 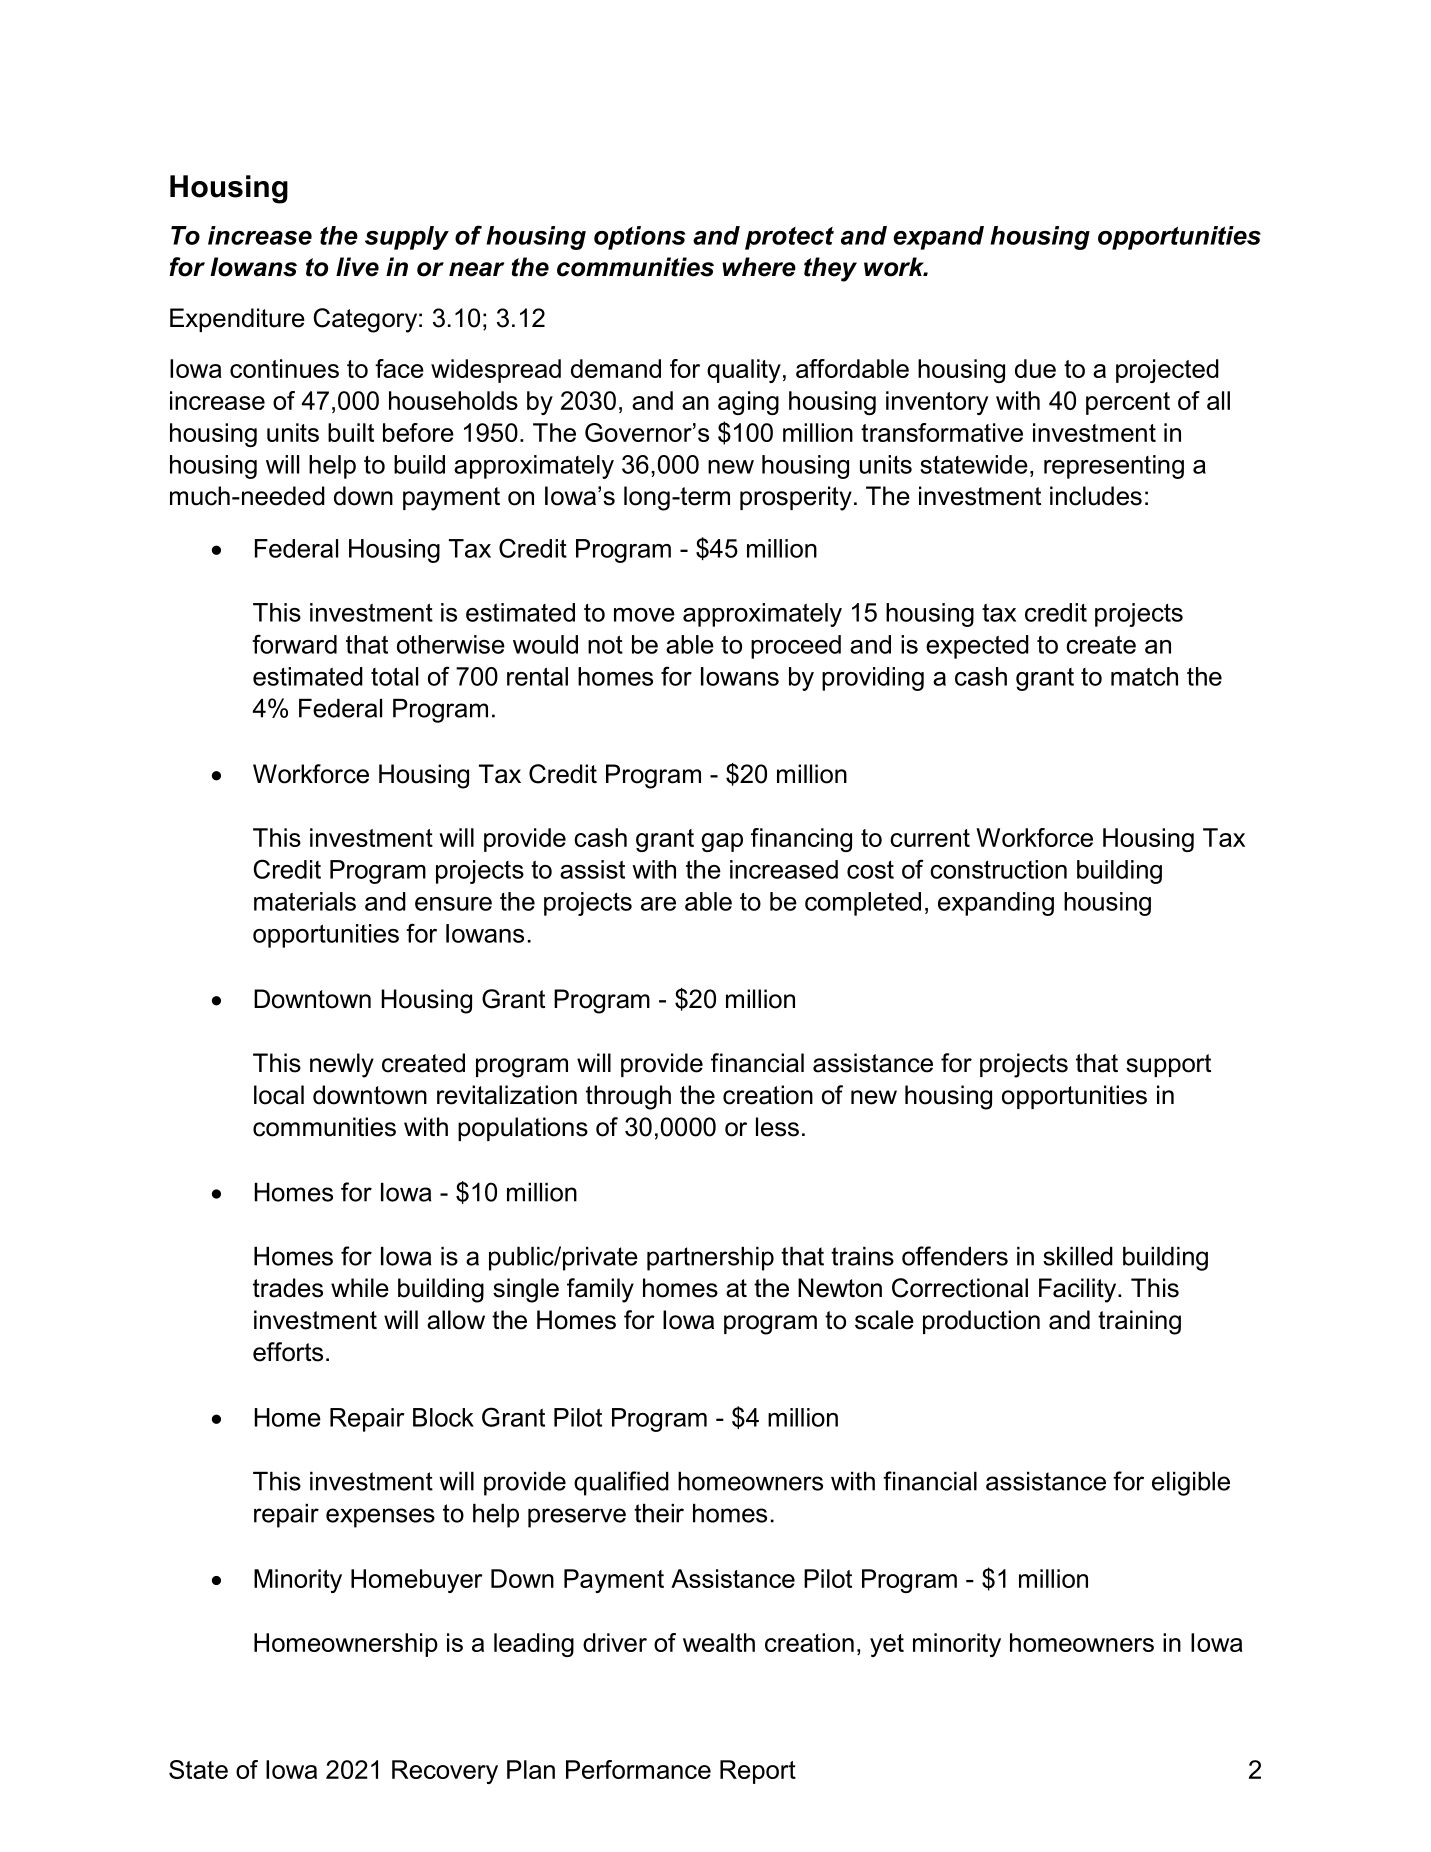 I want to click on live, so click(x=357, y=267).
